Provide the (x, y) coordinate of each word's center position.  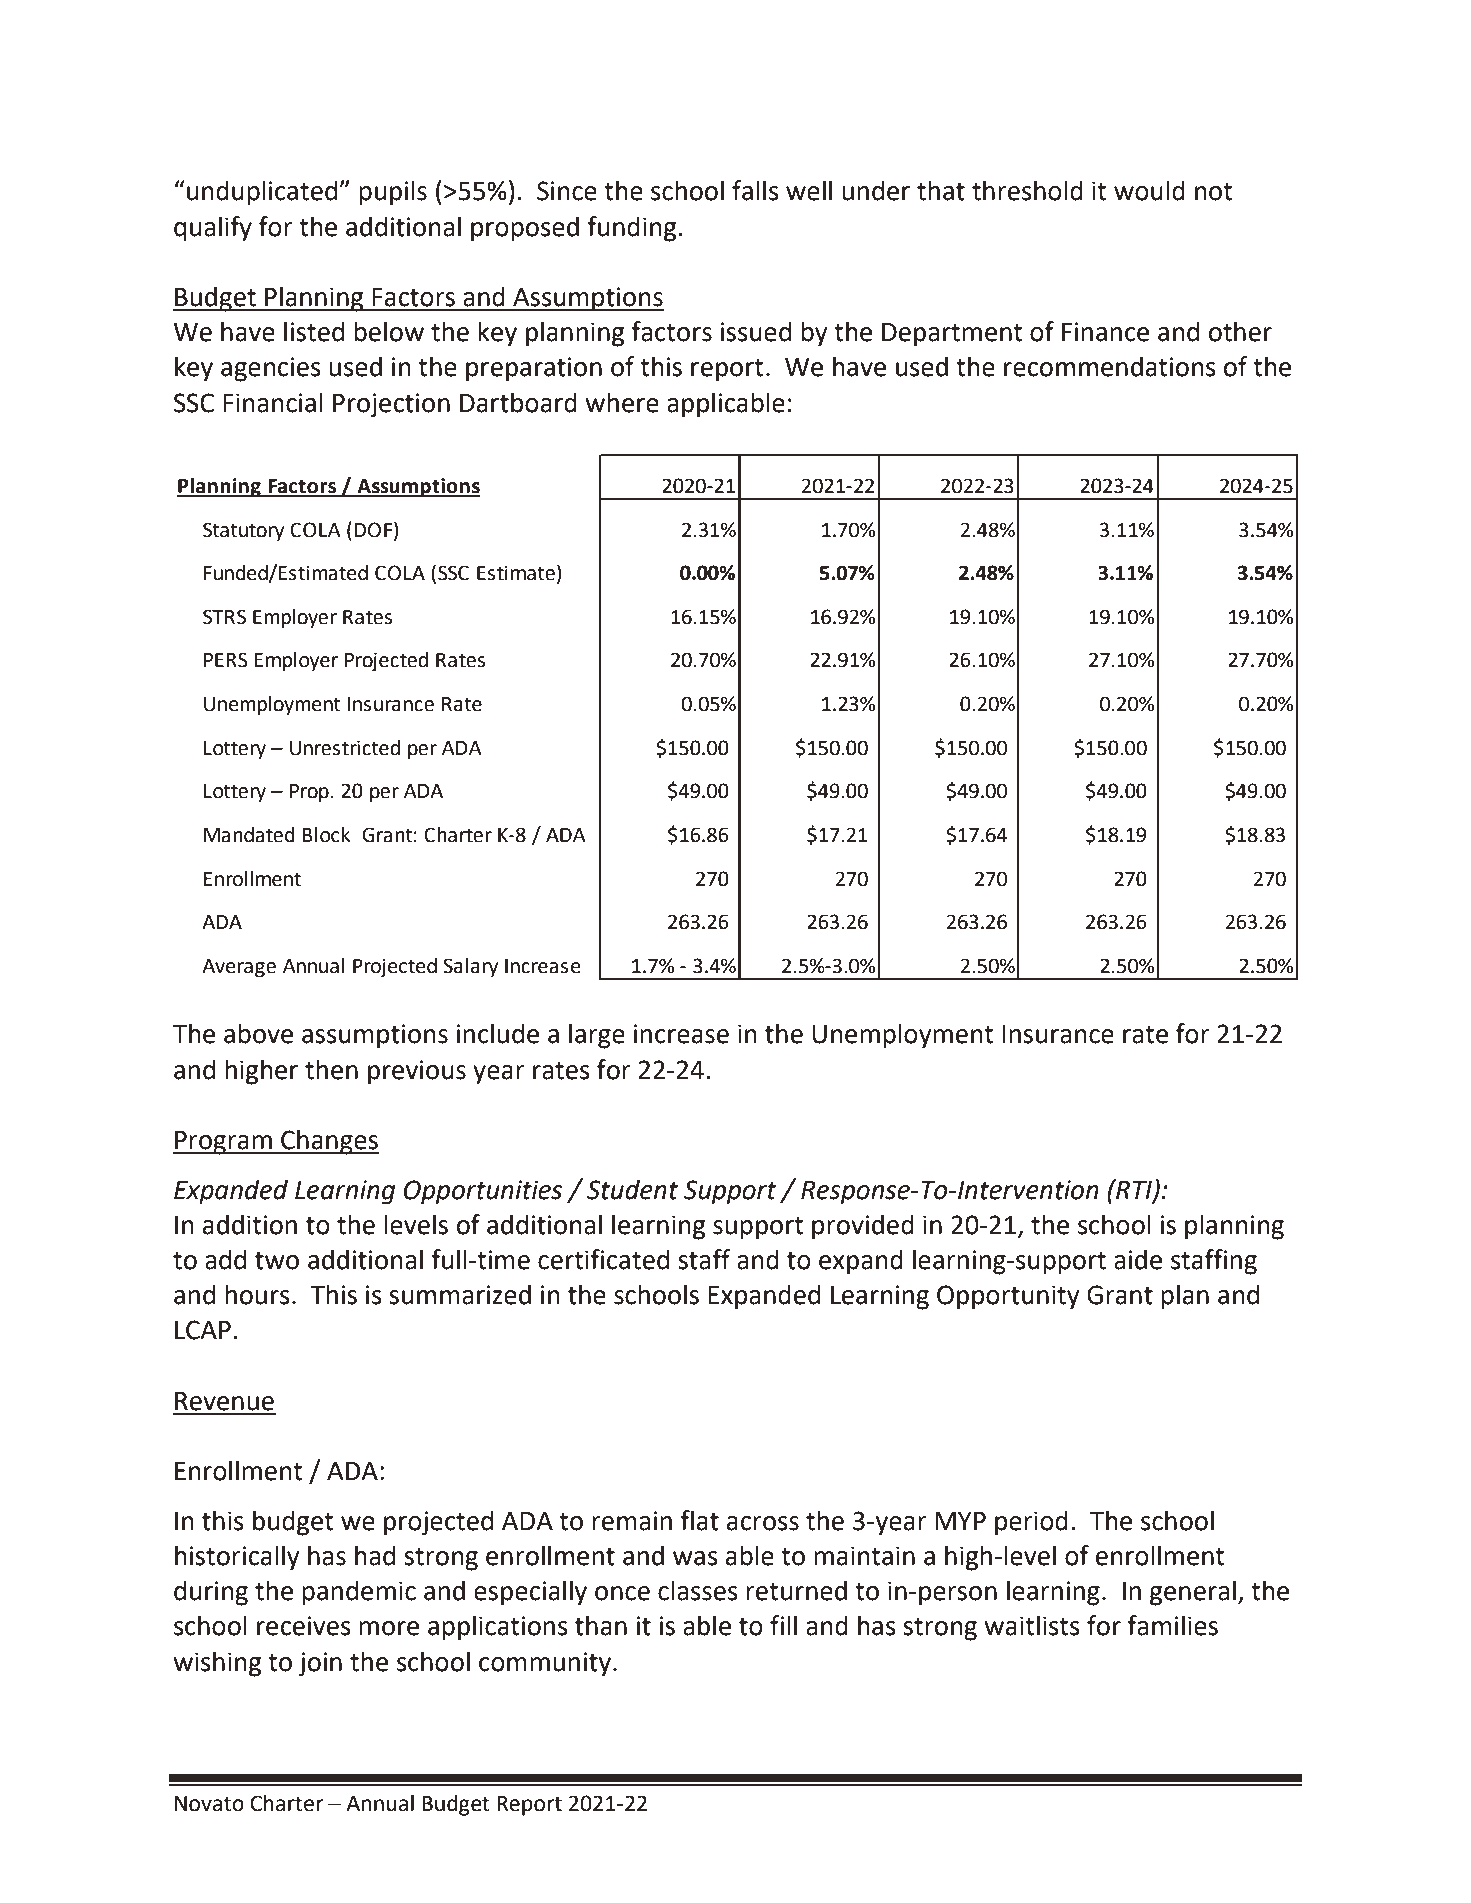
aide (1138, 1259)
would (1149, 190)
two (277, 1261)
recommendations (1110, 366)
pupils (393, 193)
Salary (470, 967)
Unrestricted (345, 748)
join (320, 1664)
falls (755, 190)
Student (632, 1189)
